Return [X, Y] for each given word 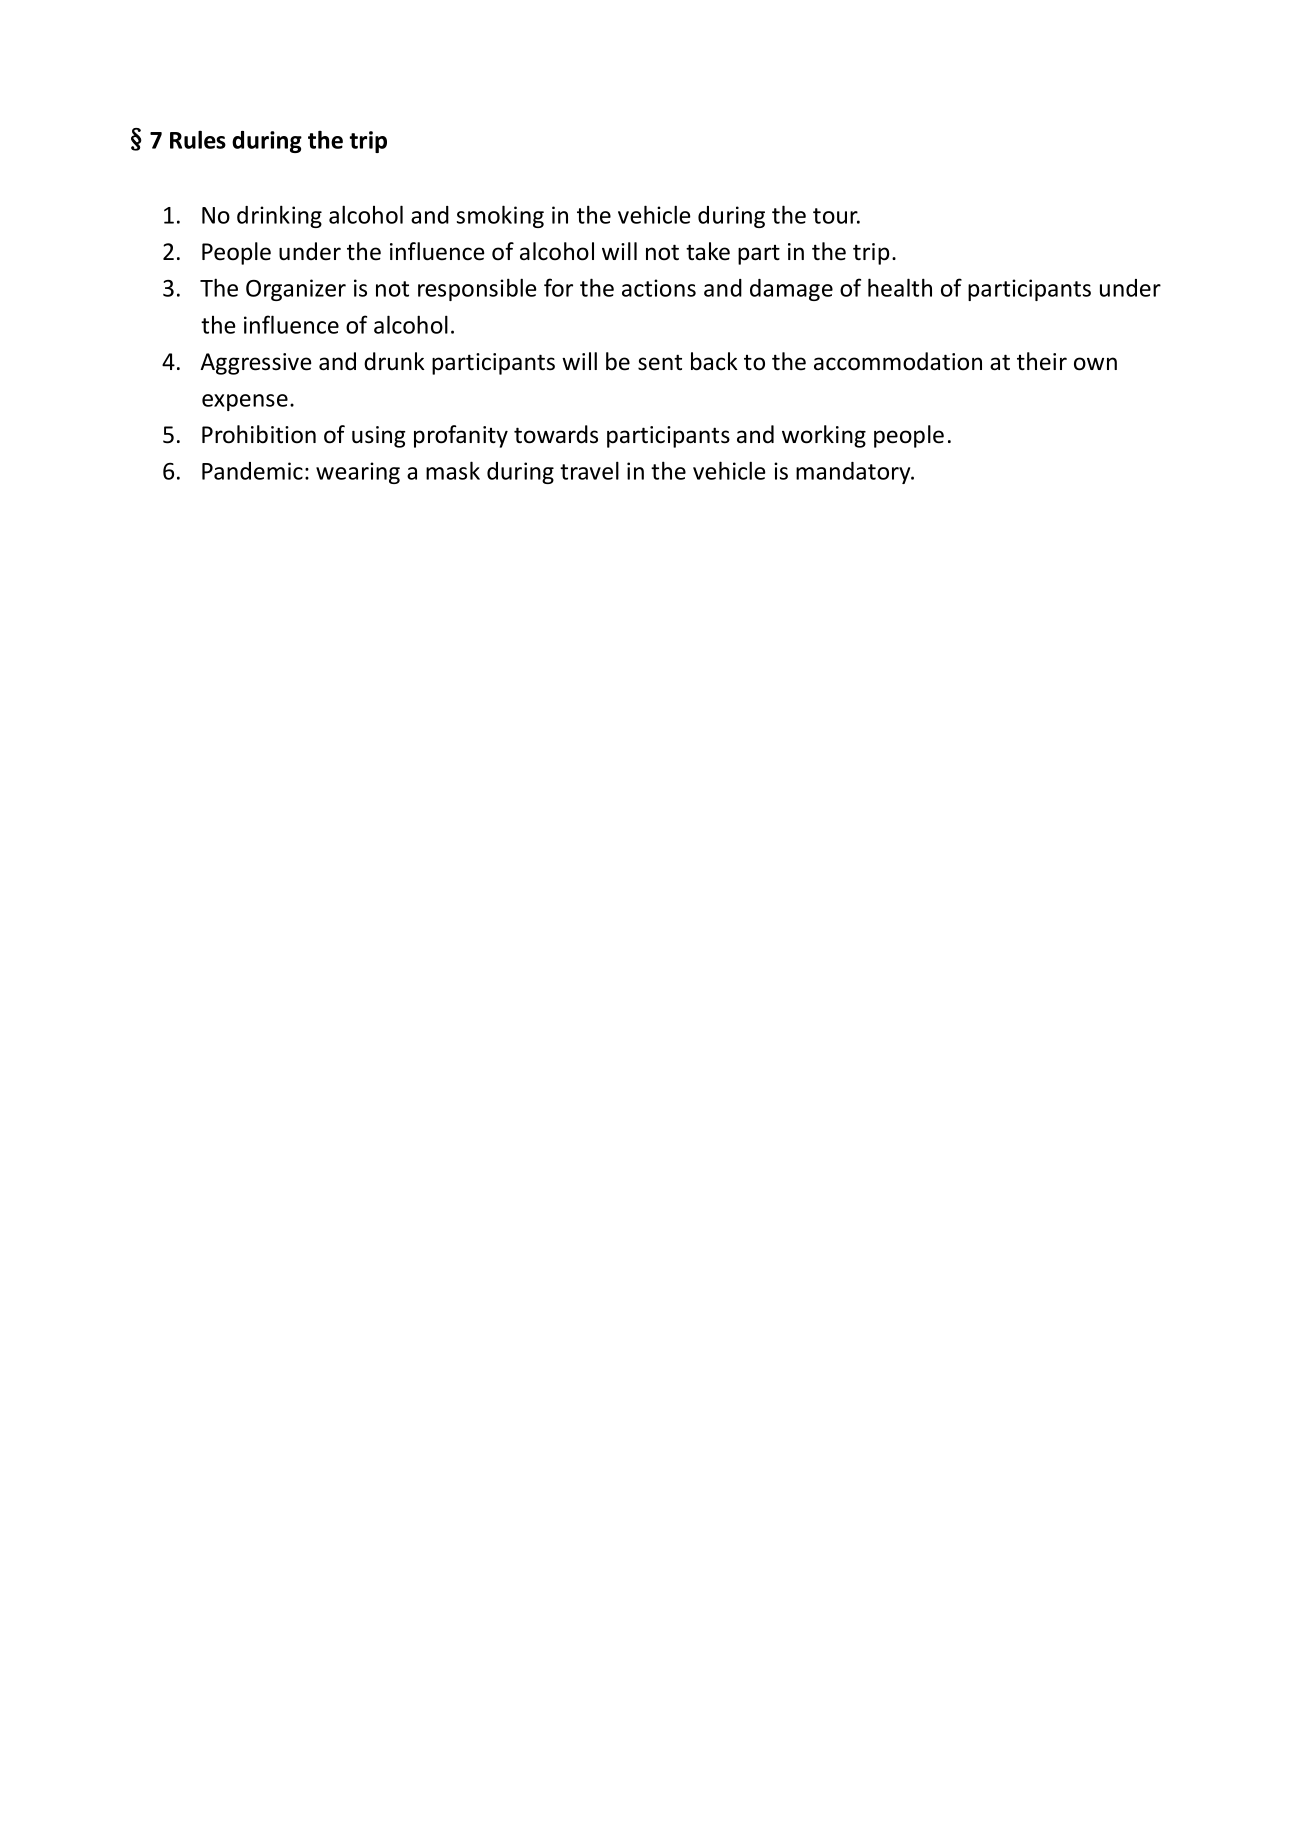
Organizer [296, 290]
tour [836, 216]
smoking [500, 216]
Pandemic [252, 471]
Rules [198, 139]
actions [659, 288]
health [900, 287]
